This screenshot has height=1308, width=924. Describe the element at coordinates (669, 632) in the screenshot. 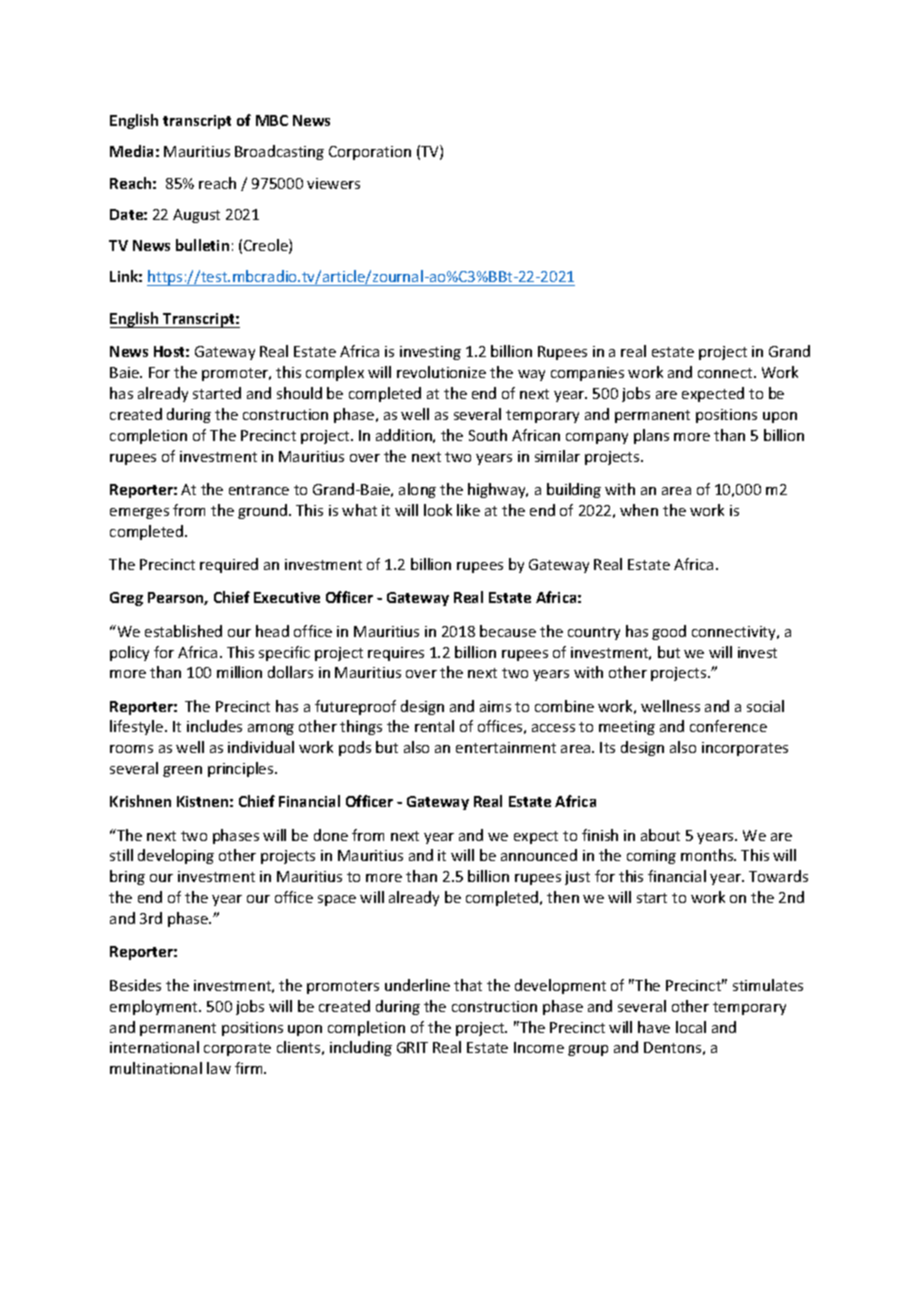

I see `good` at that location.
